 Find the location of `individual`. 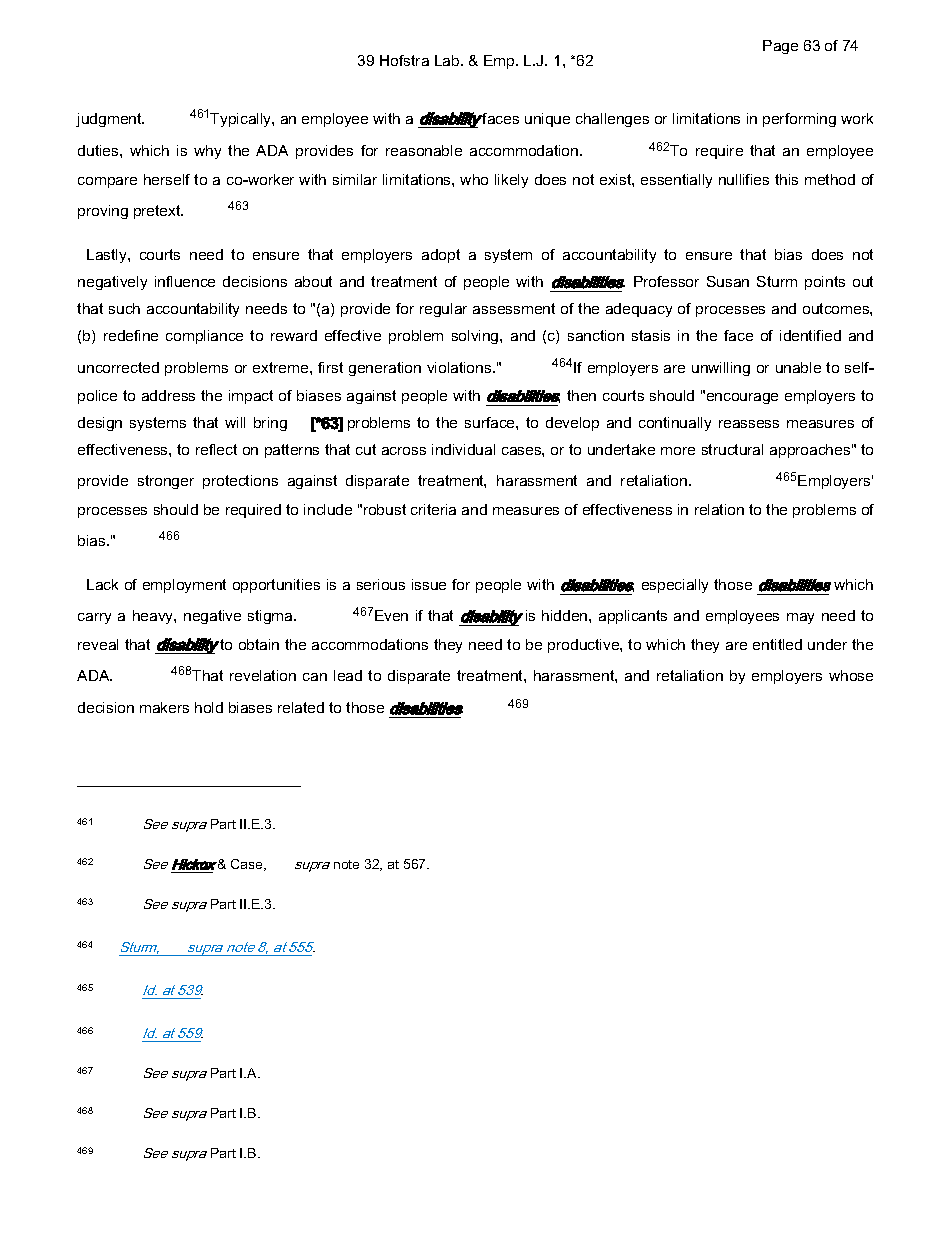

individual is located at coordinates (463, 449).
